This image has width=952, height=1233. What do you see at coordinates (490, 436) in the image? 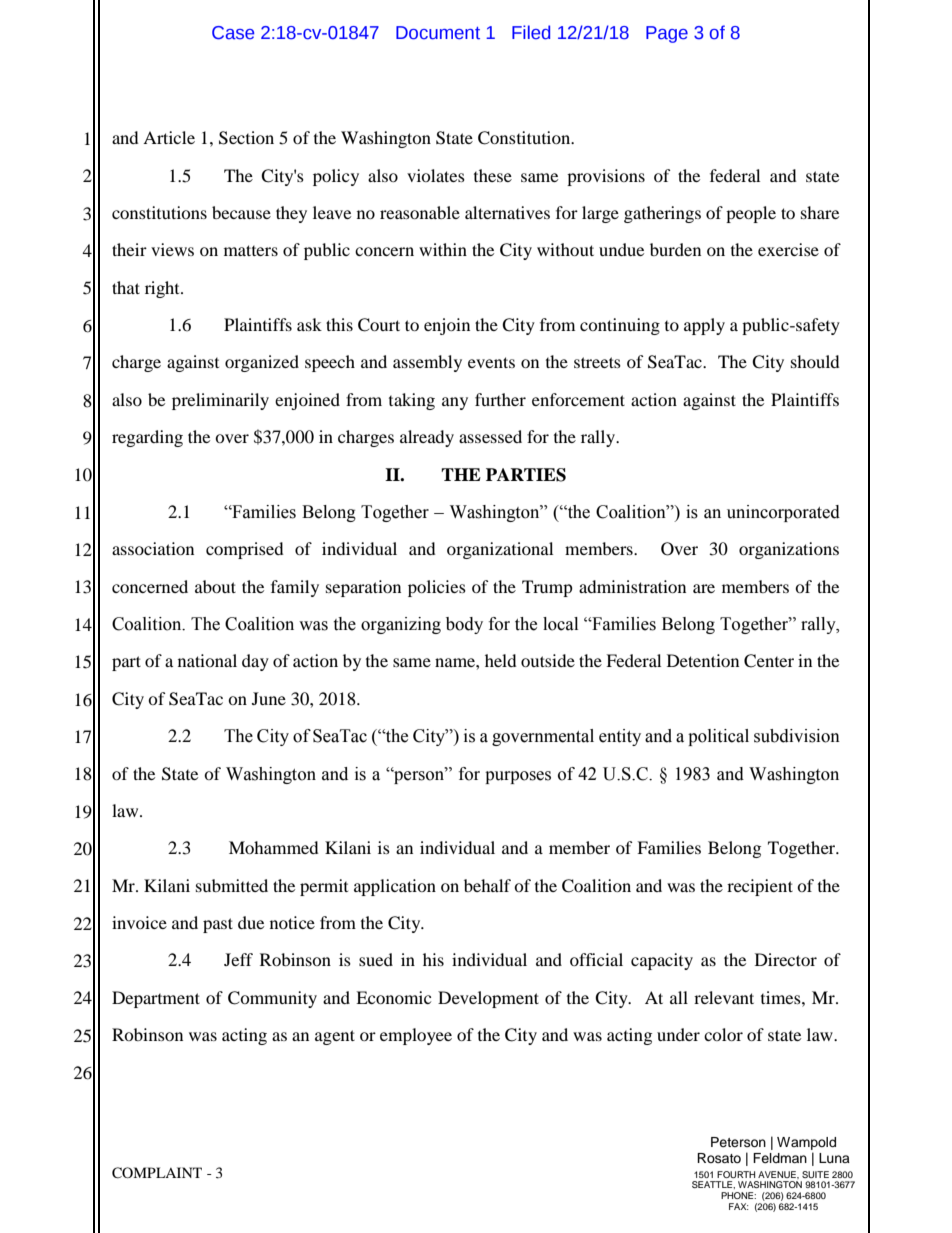
I see `assessed` at bounding box center [490, 436].
